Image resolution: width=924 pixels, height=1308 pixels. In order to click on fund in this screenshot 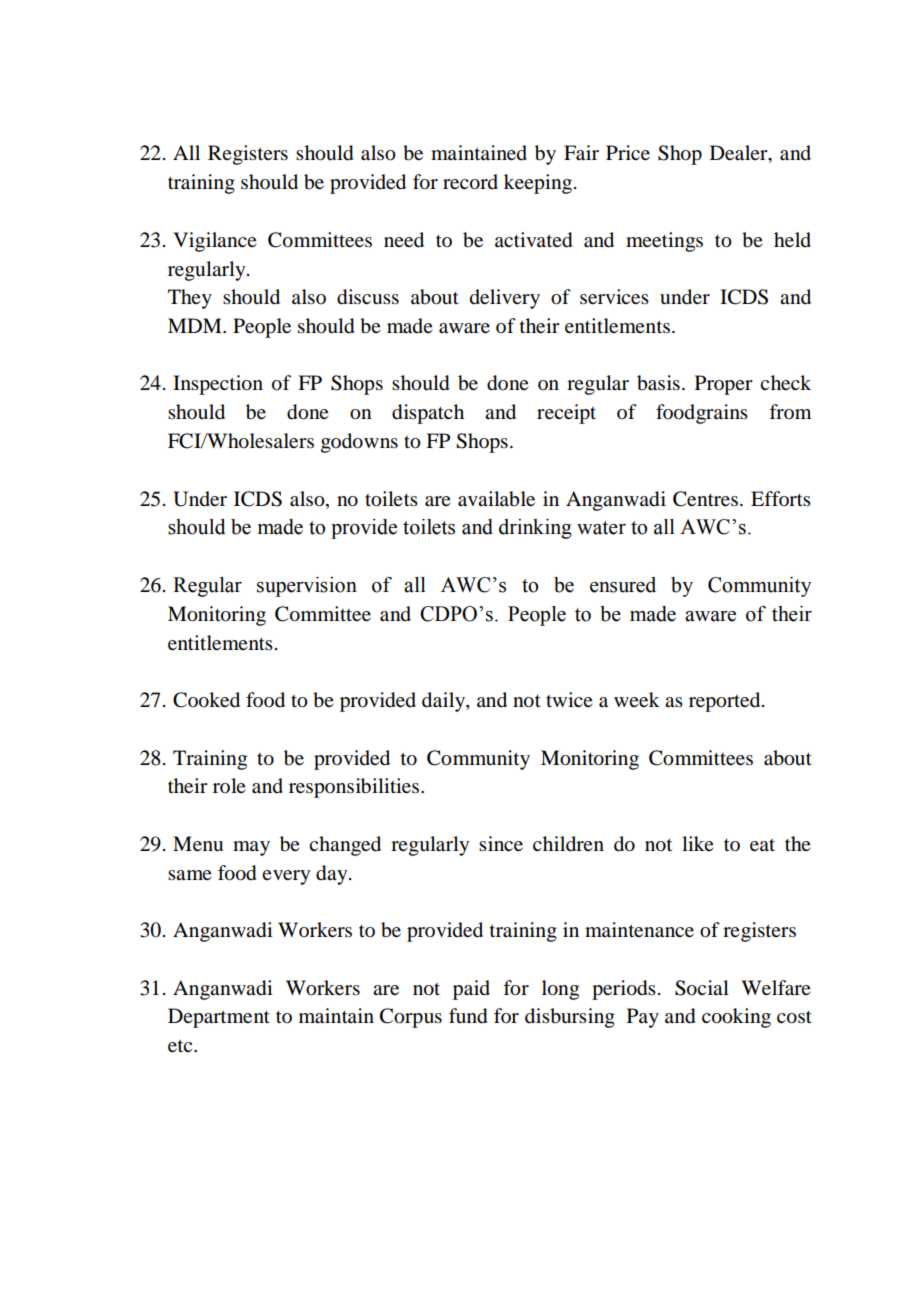, I will do `click(468, 1016)`.
